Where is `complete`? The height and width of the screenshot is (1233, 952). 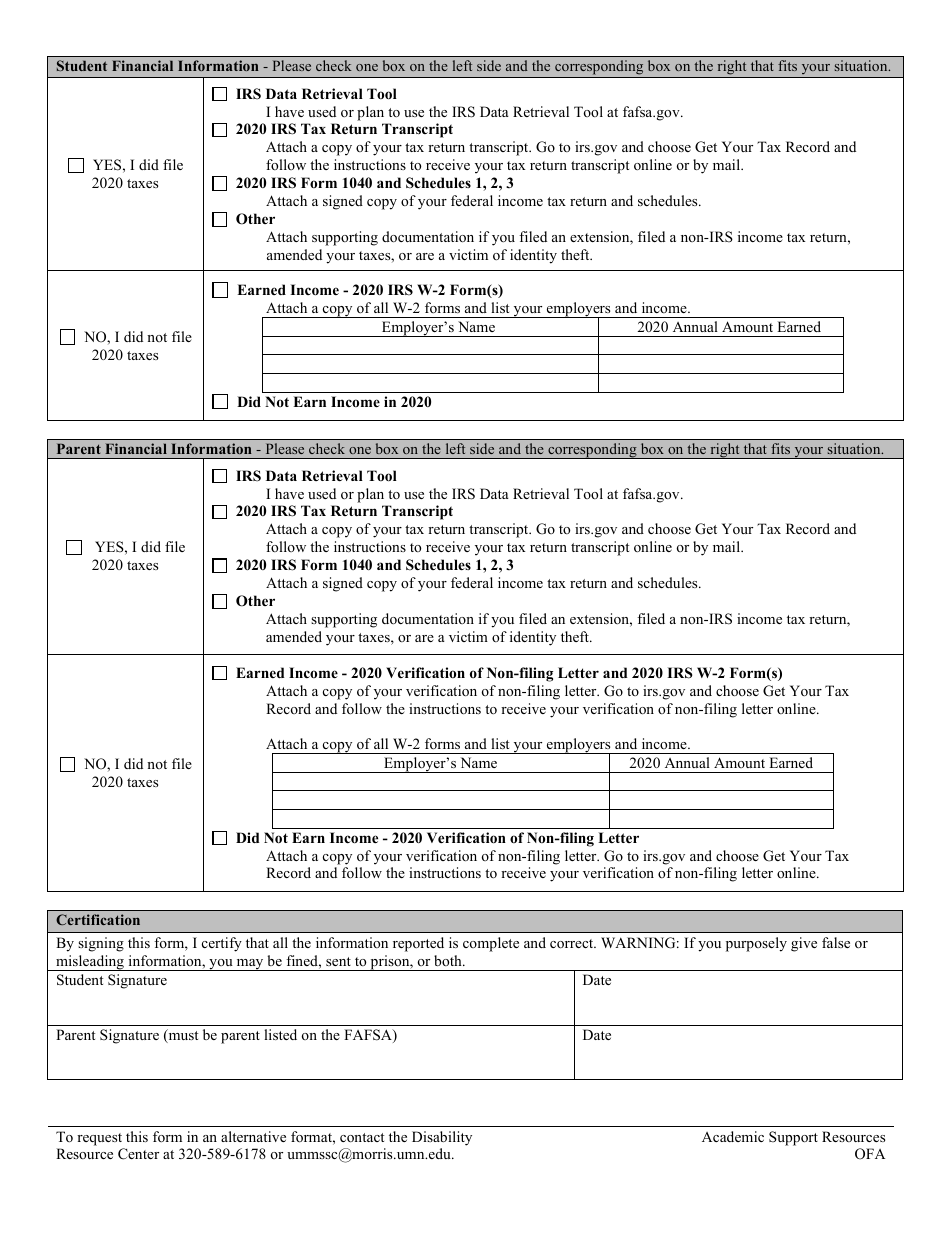 complete is located at coordinates (491, 944).
